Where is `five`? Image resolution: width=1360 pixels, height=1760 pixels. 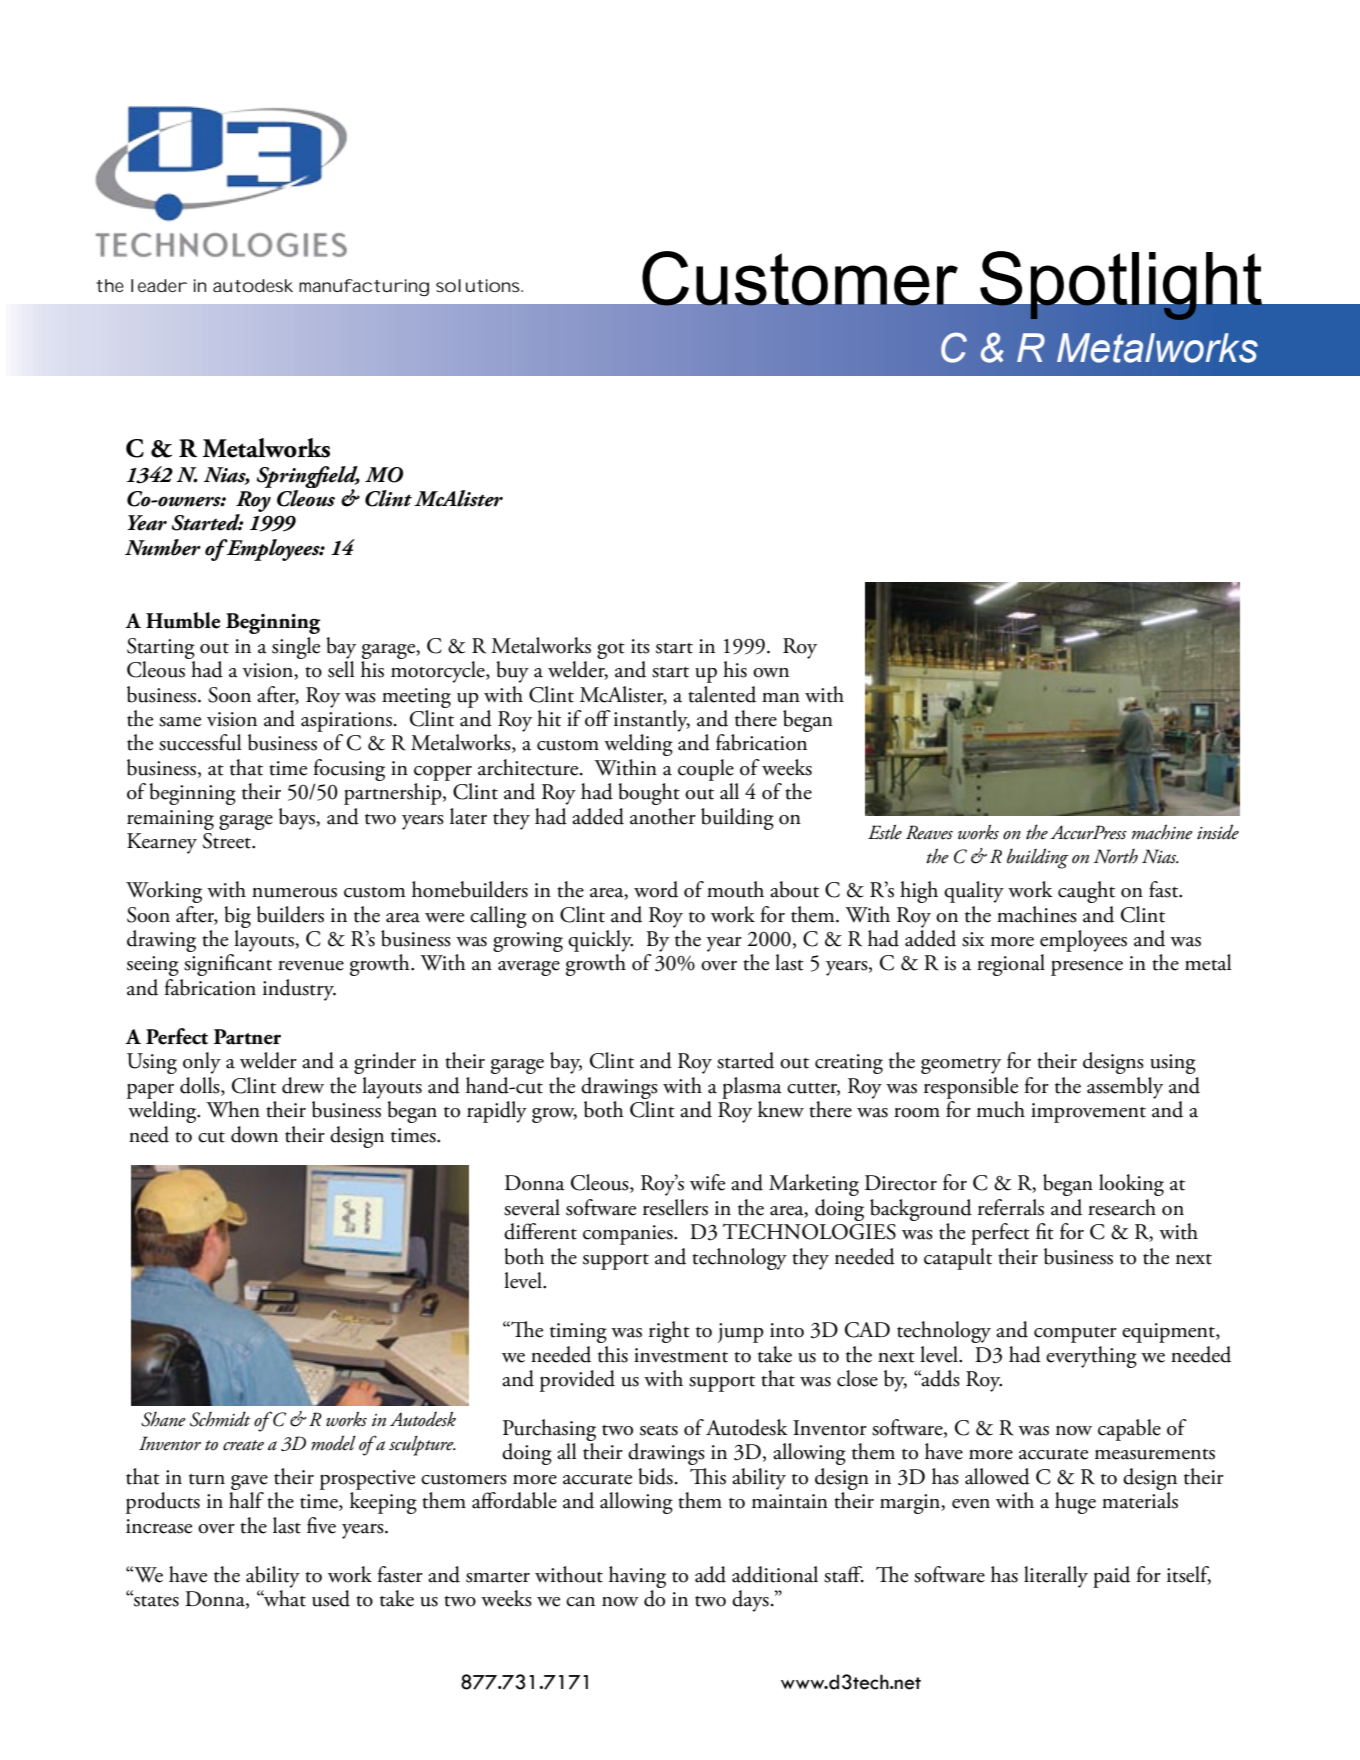
five is located at coordinates (321, 1525).
